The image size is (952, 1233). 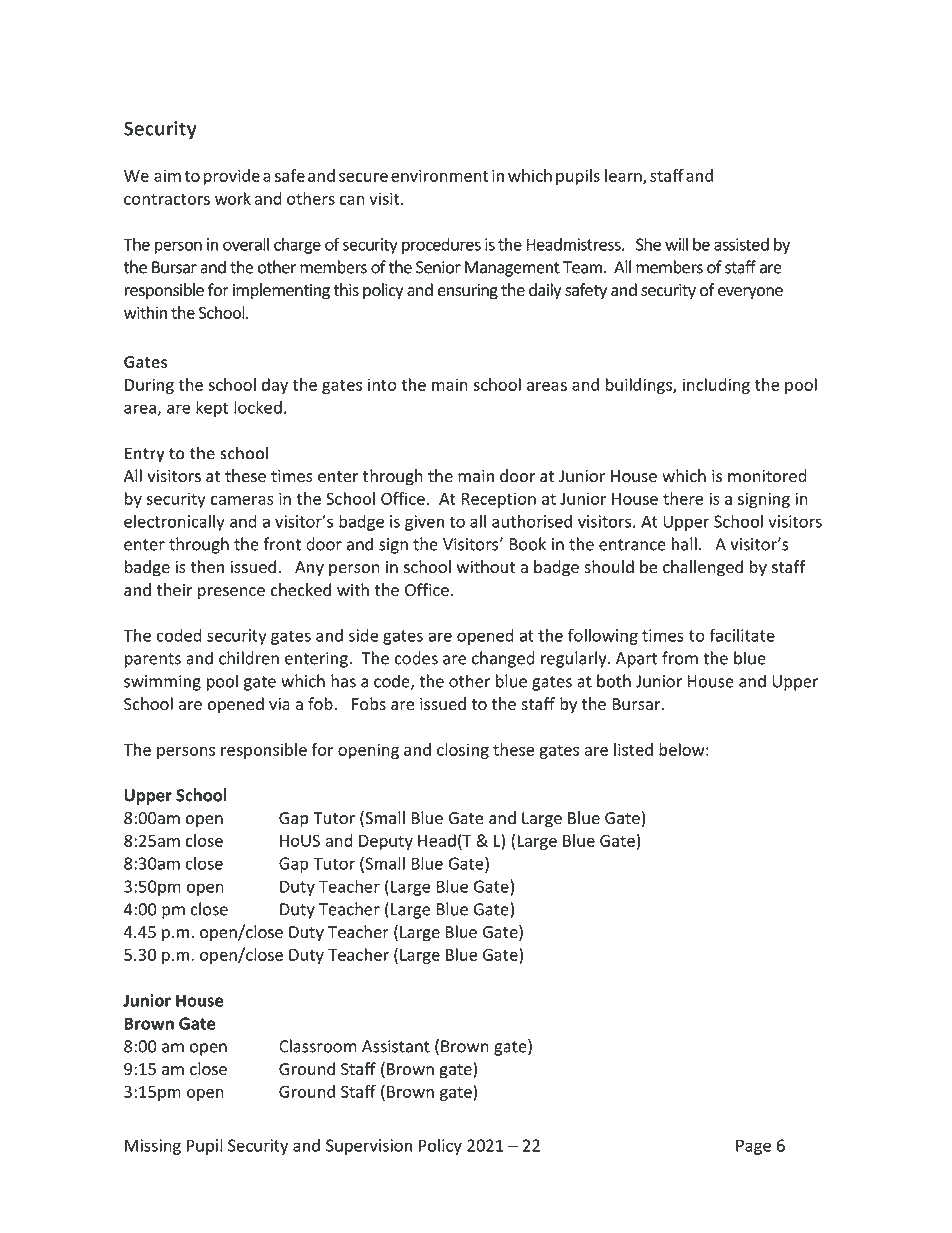 What do you see at coordinates (386, 842) in the screenshot?
I see `Deputy` at bounding box center [386, 842].
